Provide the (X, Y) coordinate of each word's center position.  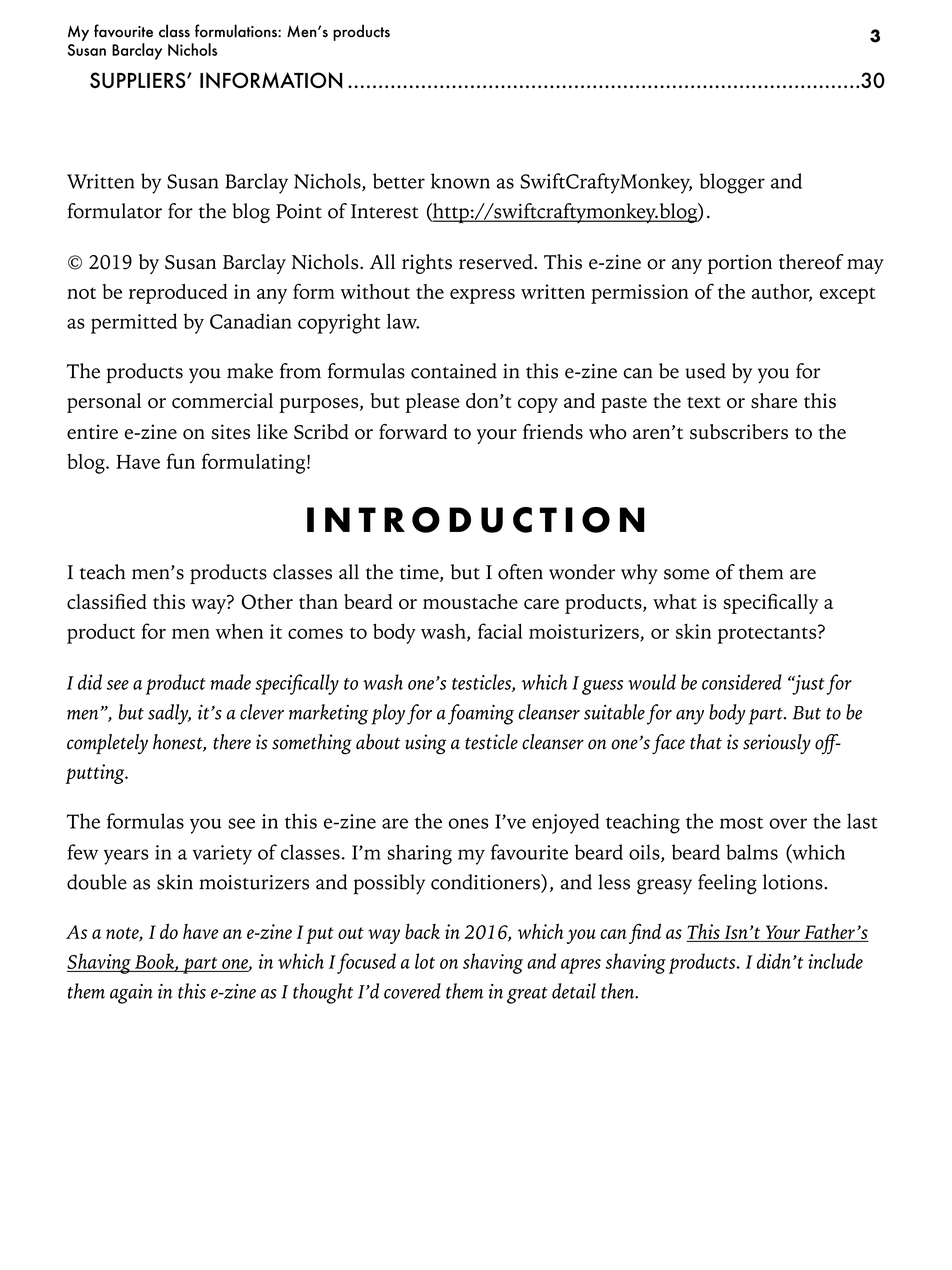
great (527, 995)
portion (740, 264)
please (433, 403)
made (230, 682)
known (460, 181)
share (774, 401)
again (131, 994)
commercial (222, 401)
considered (742, 682)
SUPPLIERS (139, 80)
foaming (481, 714)
